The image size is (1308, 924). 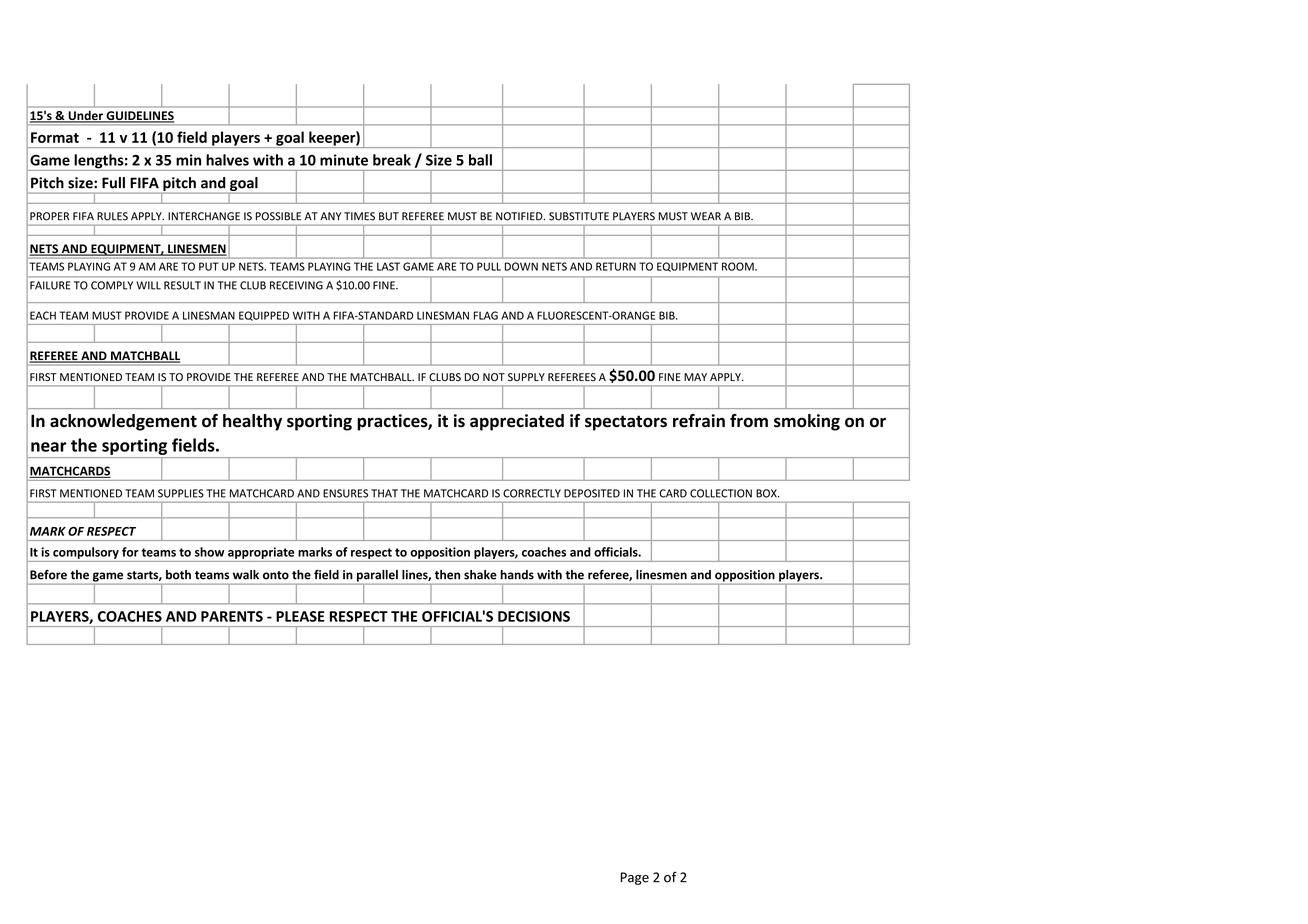 I want to click on THAT, so click(x=384, y=493).
